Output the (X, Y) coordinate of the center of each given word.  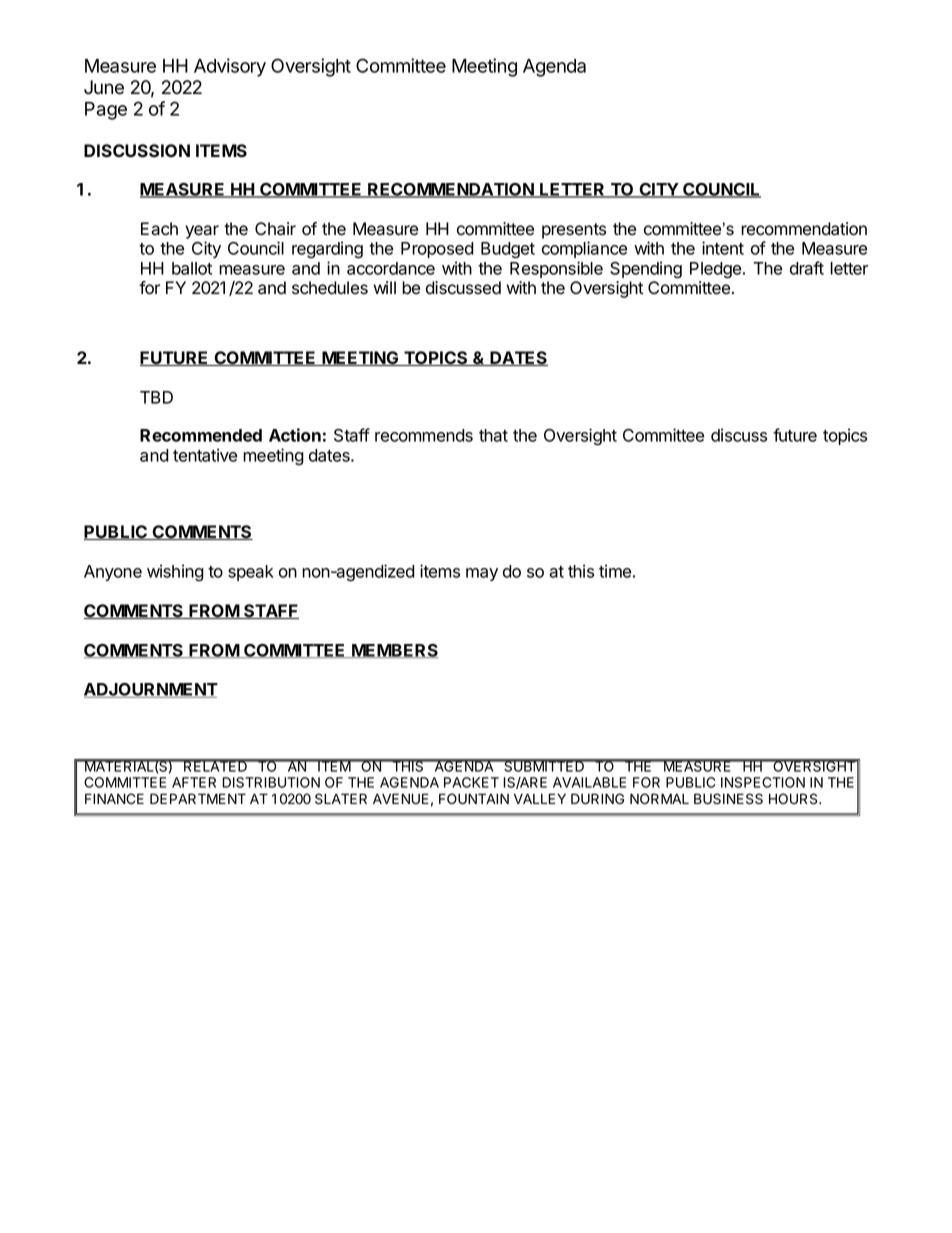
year (202, 232)
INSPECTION (763, 782)
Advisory (230, 67)
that (493, 435)
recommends (424, 435)
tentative (205, 455)
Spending (646, 270)
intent (723, 248)
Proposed (437, 250)
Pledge (717, 270)
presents (574, 231)
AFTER (194, 782)
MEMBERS (394, 651)
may (482, 574)
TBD (156, 397)
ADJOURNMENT (151, 690)
